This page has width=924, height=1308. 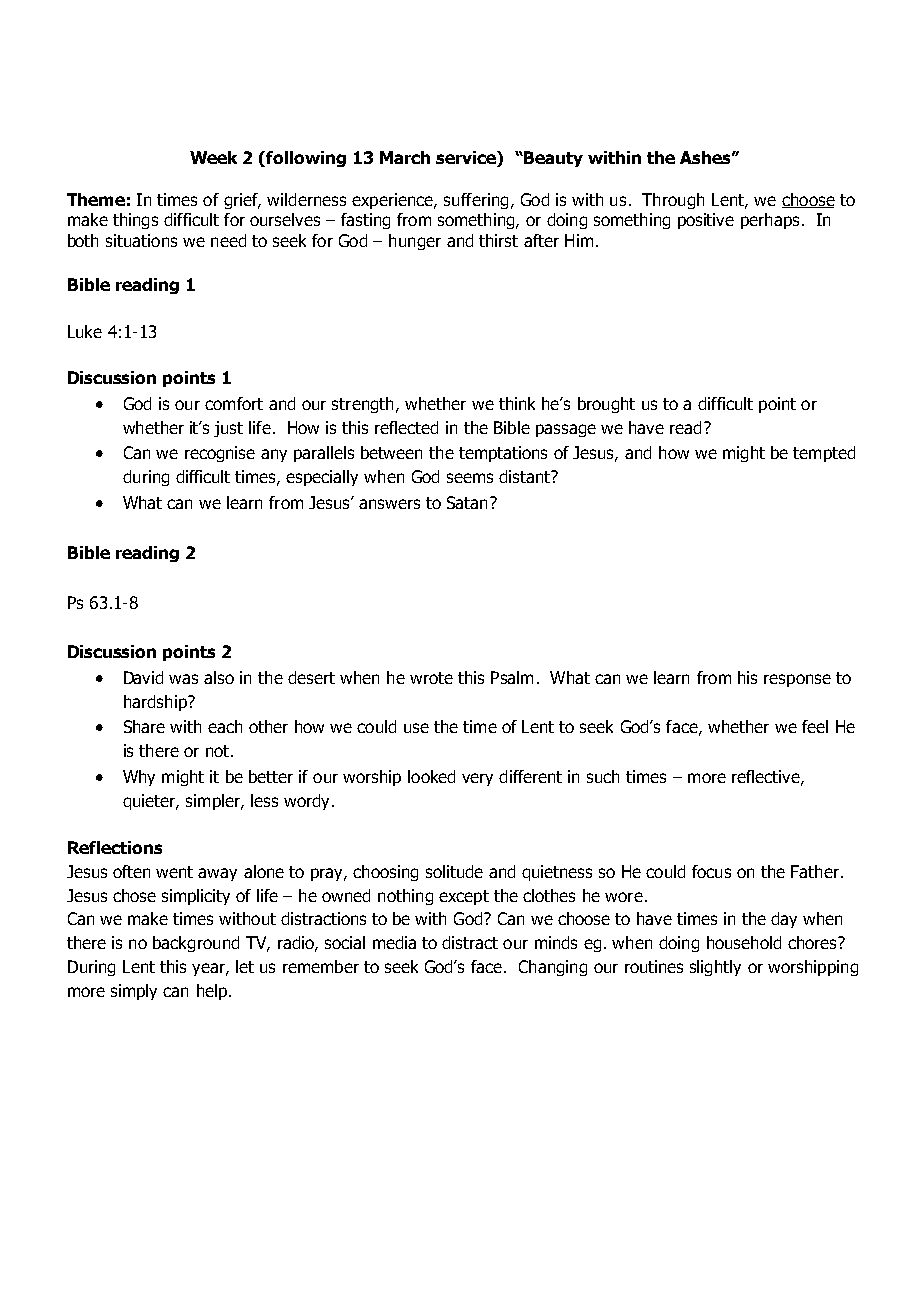 What do you see at coordinates (517, 403) in the page?
I see `think` at bounding box center [517, 403].
